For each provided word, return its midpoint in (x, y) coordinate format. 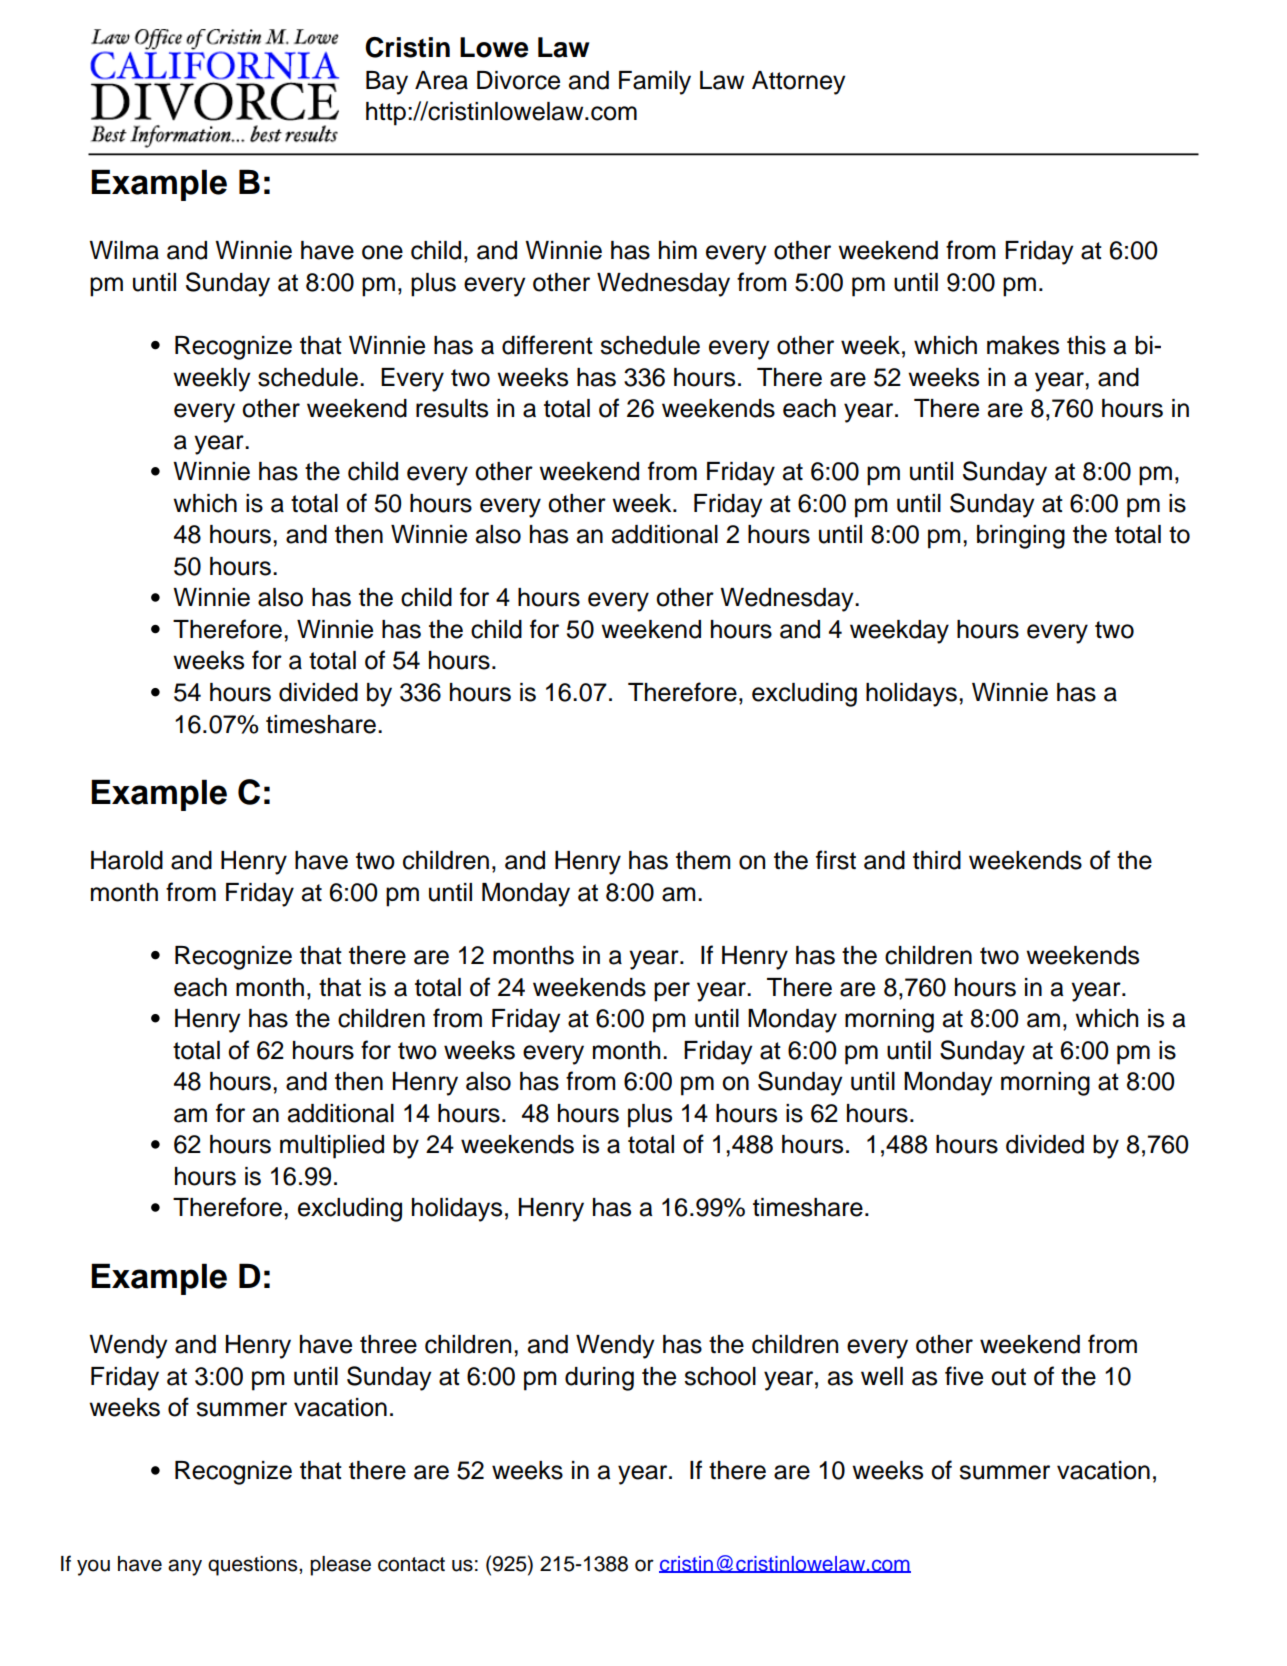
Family (655, 83)
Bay (387, 83)
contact (411, 1564)
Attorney (799, 83)
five (964, 1376)
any (185, 1567)
